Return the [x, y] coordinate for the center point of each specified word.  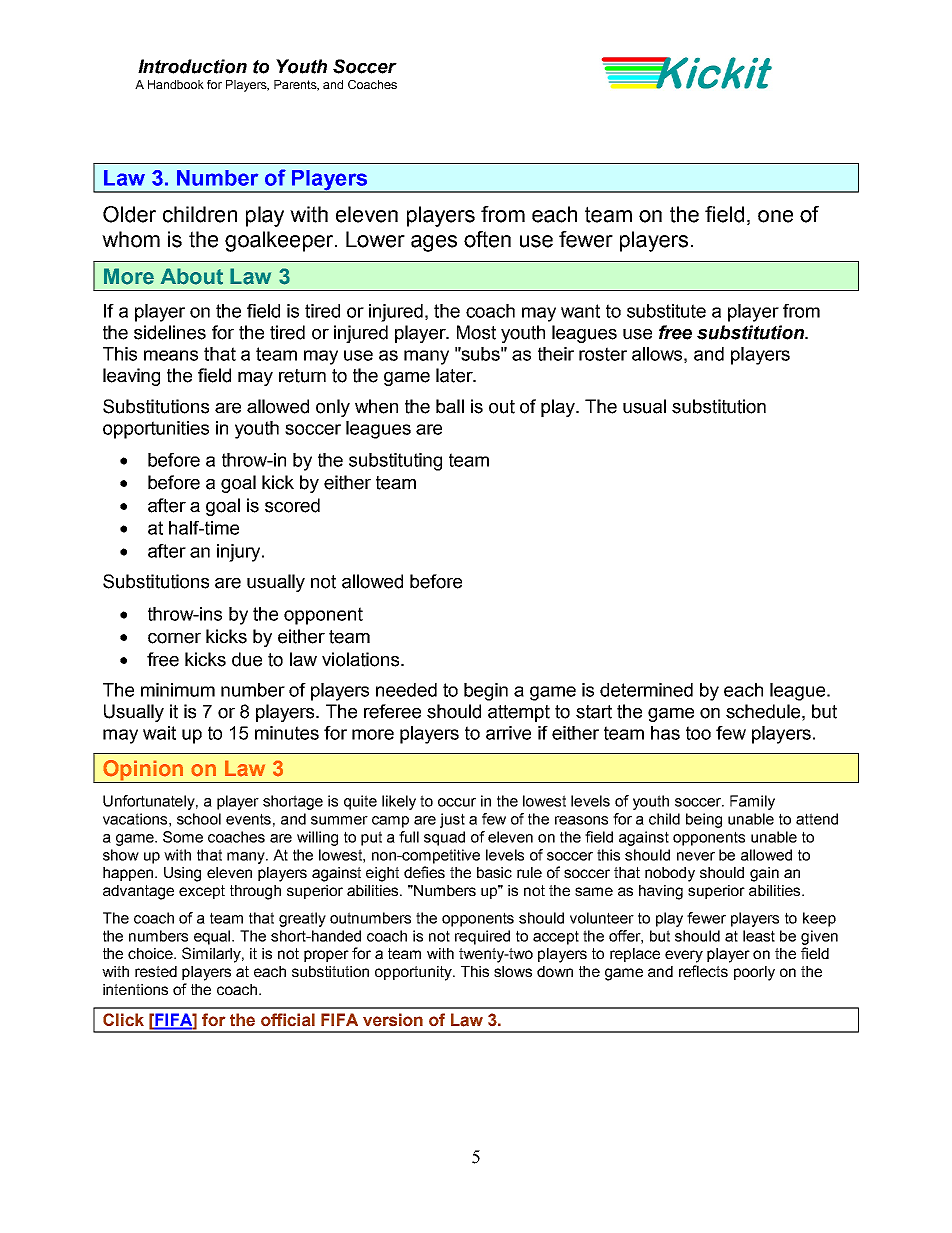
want [580, 311]
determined [646, 690]
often [487, 239]
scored [292, 505]
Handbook [176, 84]
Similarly [213, 955]
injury [240, 553]
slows [513, 971]
